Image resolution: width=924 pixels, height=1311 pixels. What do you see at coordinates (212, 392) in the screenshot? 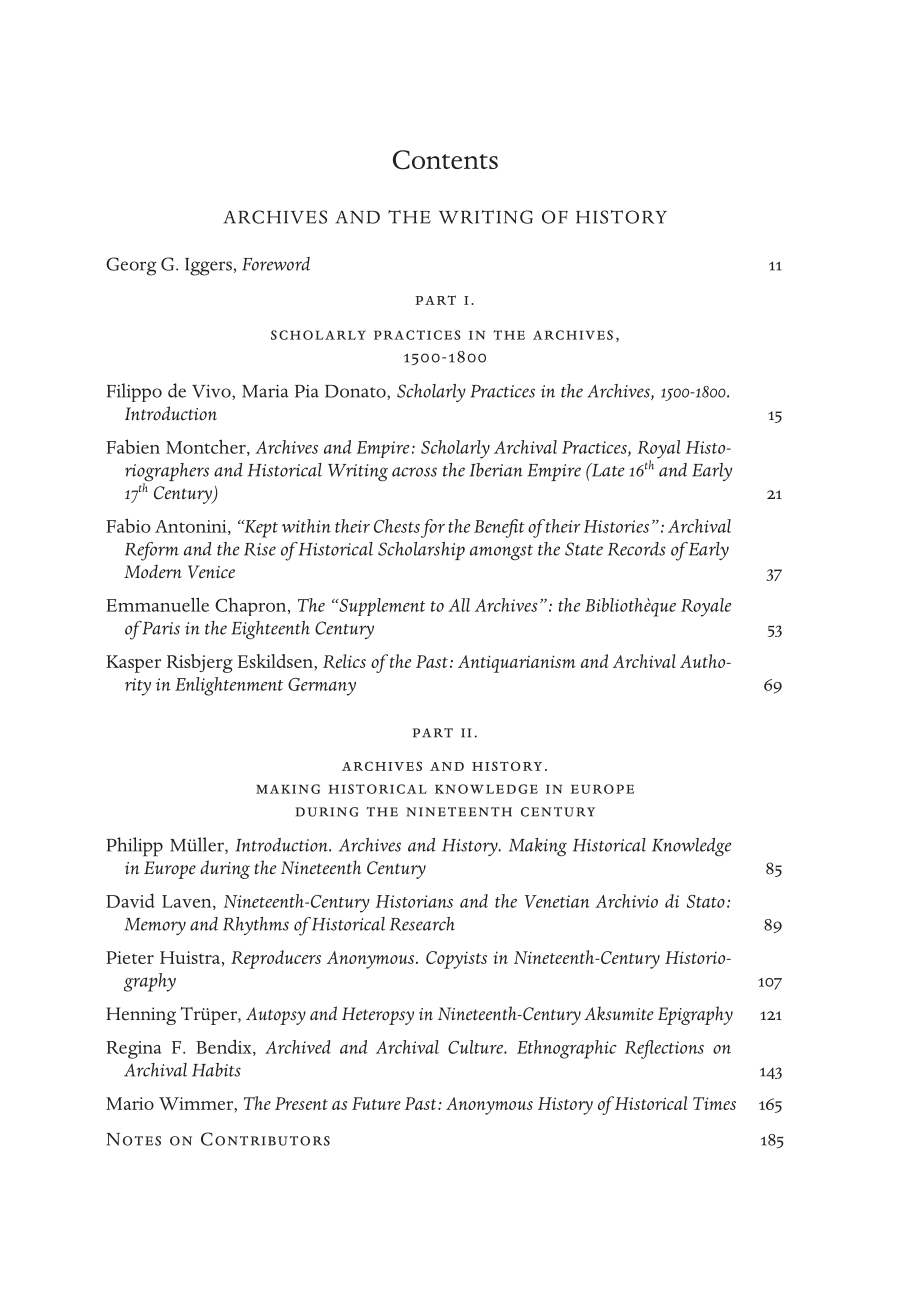
I see `Vivo` at bounding box center [212, 392].
